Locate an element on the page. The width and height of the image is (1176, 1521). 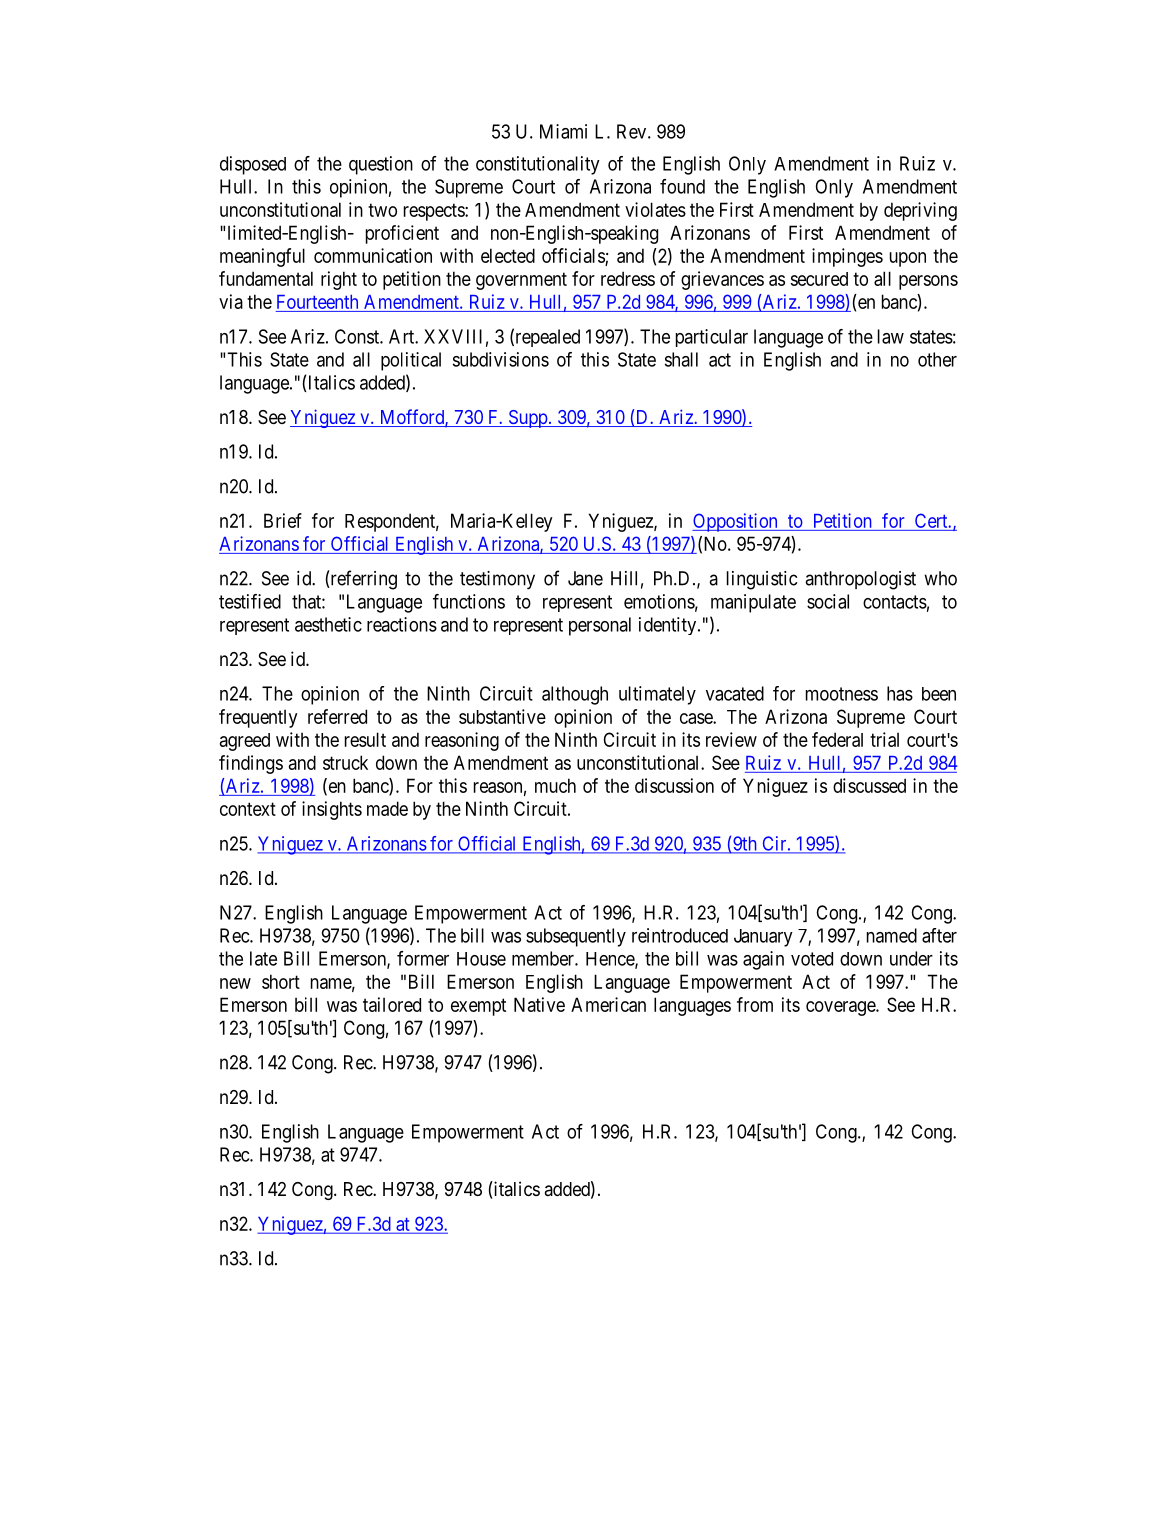
depriving is located at coordinates (920, 211).
